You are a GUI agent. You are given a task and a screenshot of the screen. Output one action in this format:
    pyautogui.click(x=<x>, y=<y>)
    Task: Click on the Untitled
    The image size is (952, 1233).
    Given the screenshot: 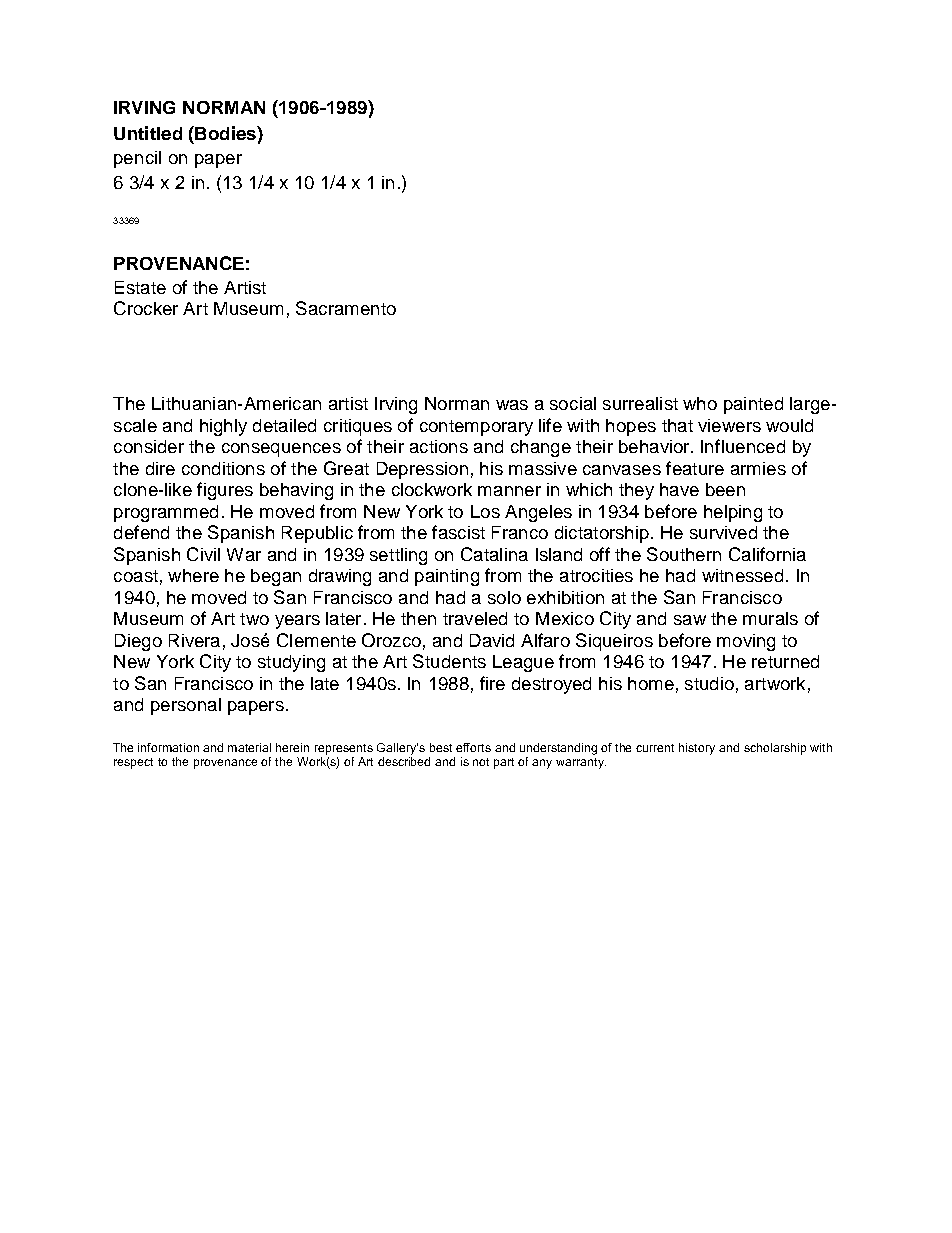 What is the action you would take?
    pyautogui.click(x=148, y=133)
